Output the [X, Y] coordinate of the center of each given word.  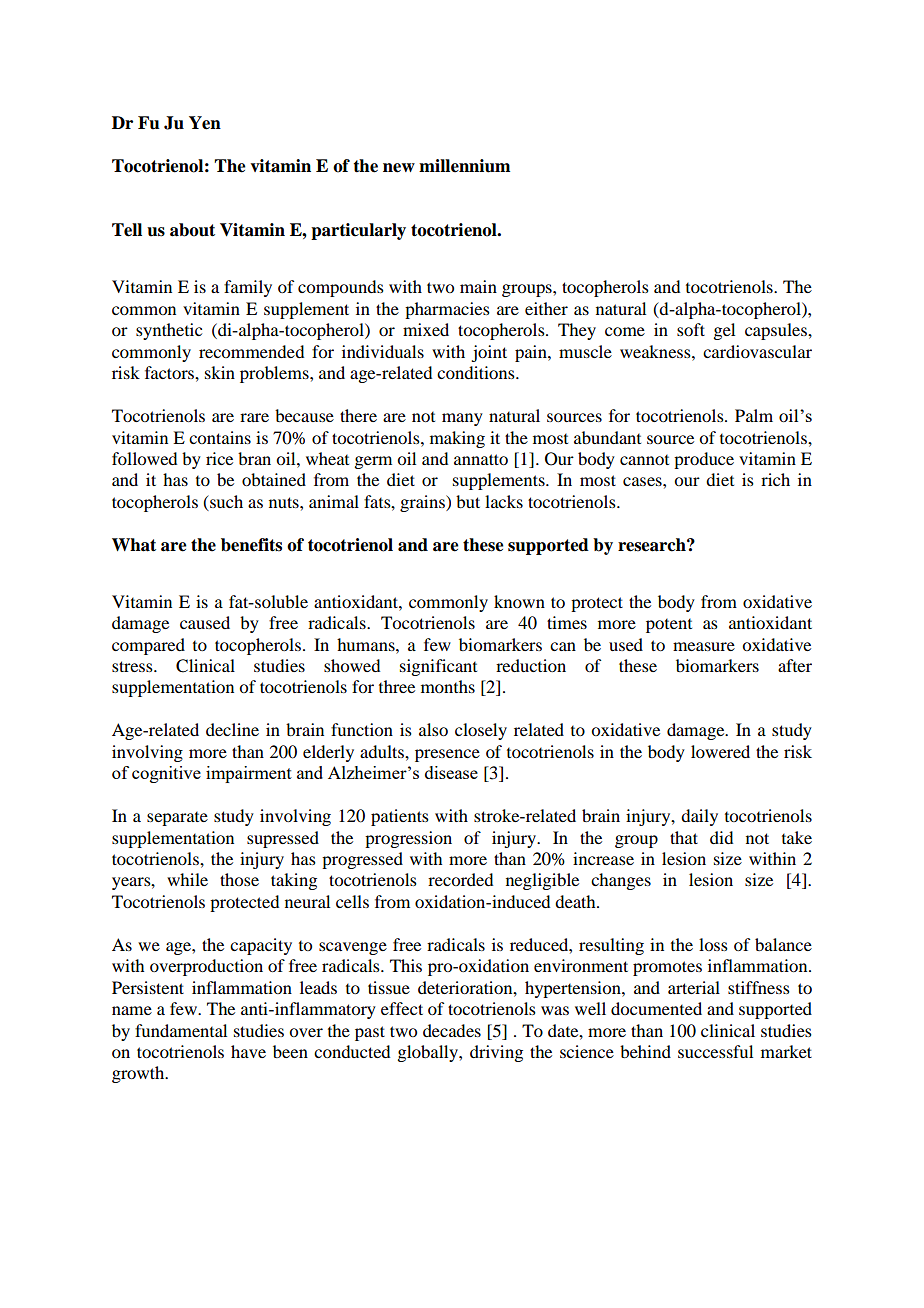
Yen [205, 123]
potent [669, 626]
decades [452, 1030]
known [519, 601]
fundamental [181, 1030]
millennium [464, 166]
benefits [251, 545]
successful [715, 1051]
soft [691, 329]
